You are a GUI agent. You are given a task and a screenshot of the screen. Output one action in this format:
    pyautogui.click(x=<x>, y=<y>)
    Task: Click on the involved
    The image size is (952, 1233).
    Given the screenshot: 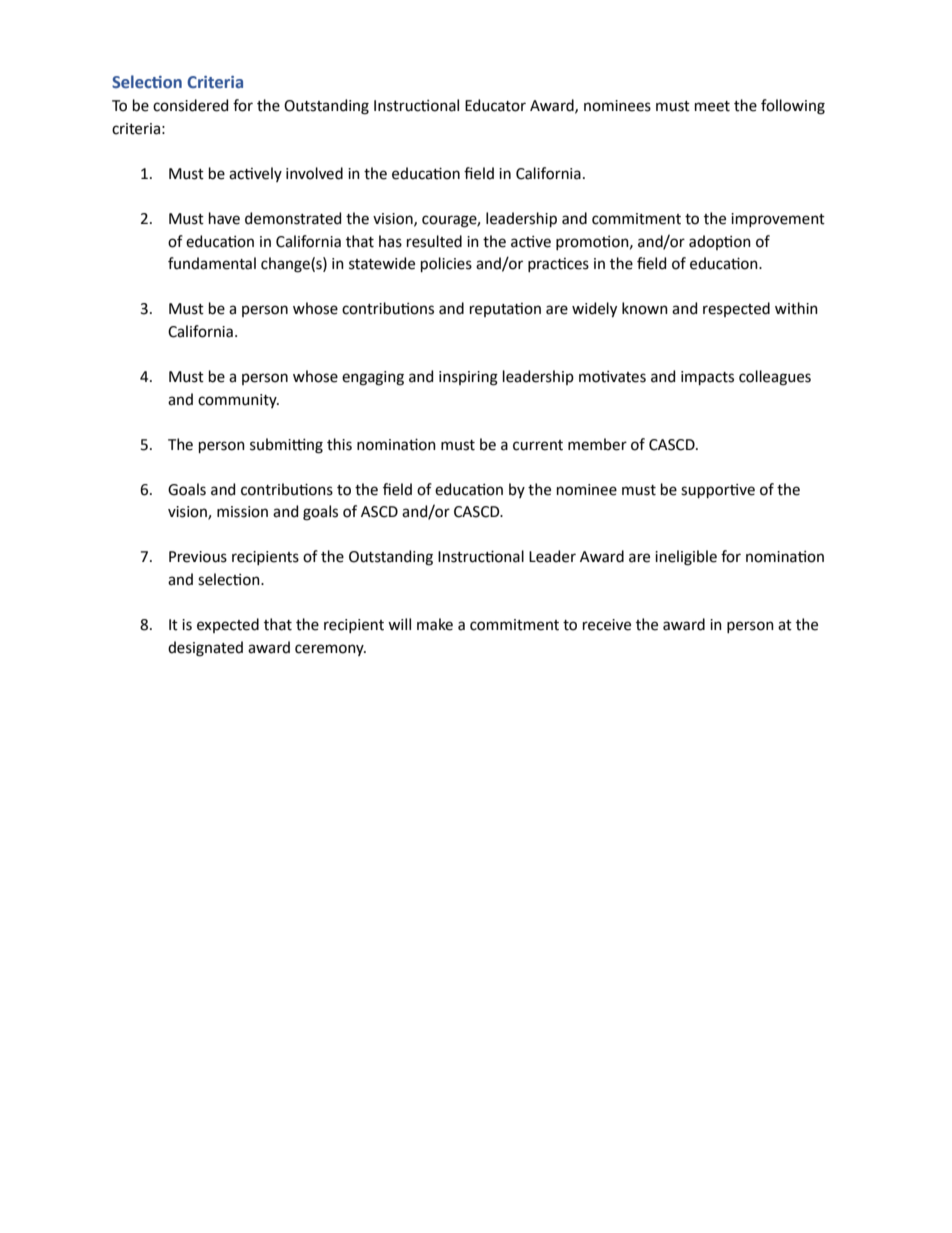 What is the action you would take?
    pyautogui.click(x=314, y=173)
